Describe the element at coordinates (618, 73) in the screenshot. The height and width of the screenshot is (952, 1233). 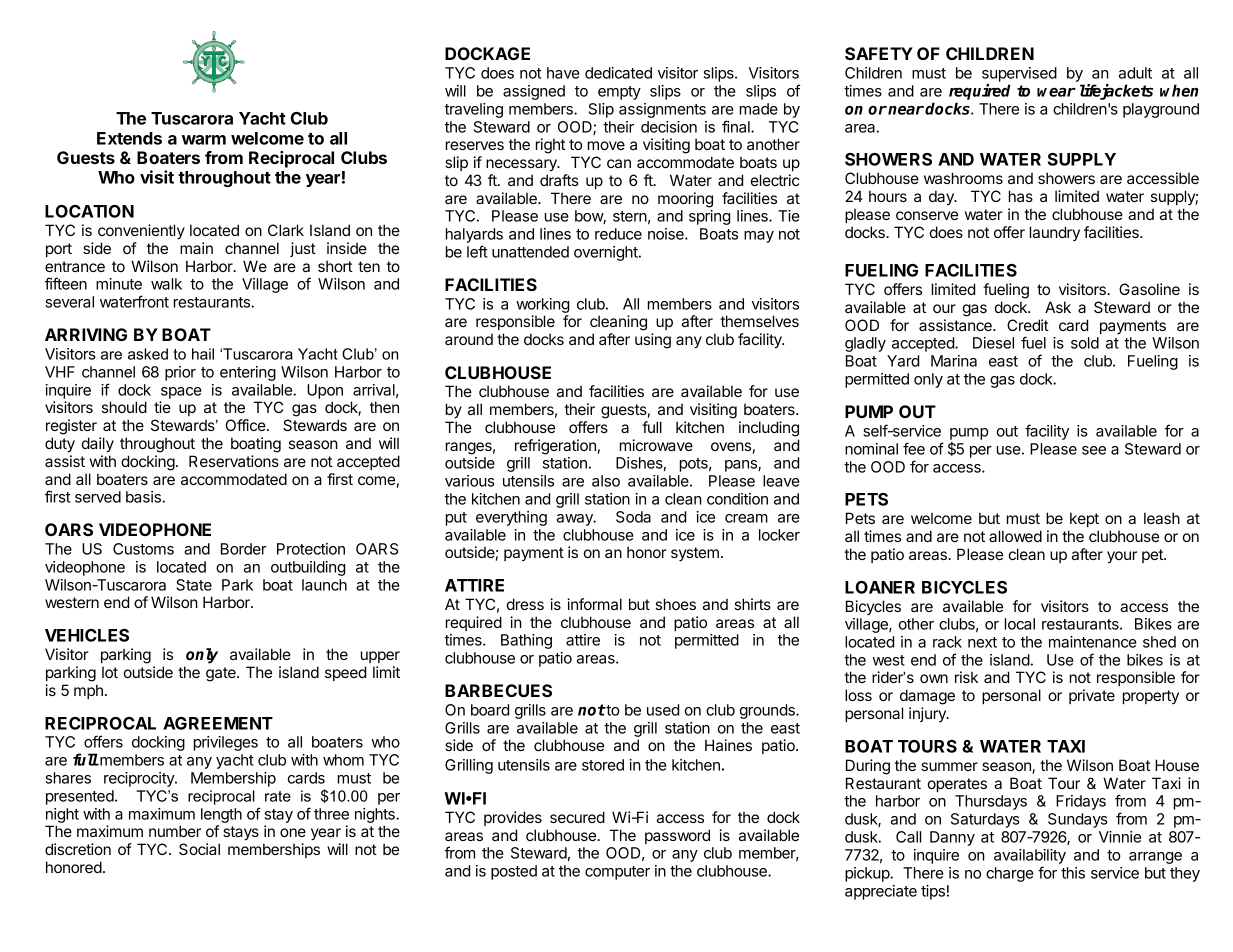
I see `dedicated` at that location.
